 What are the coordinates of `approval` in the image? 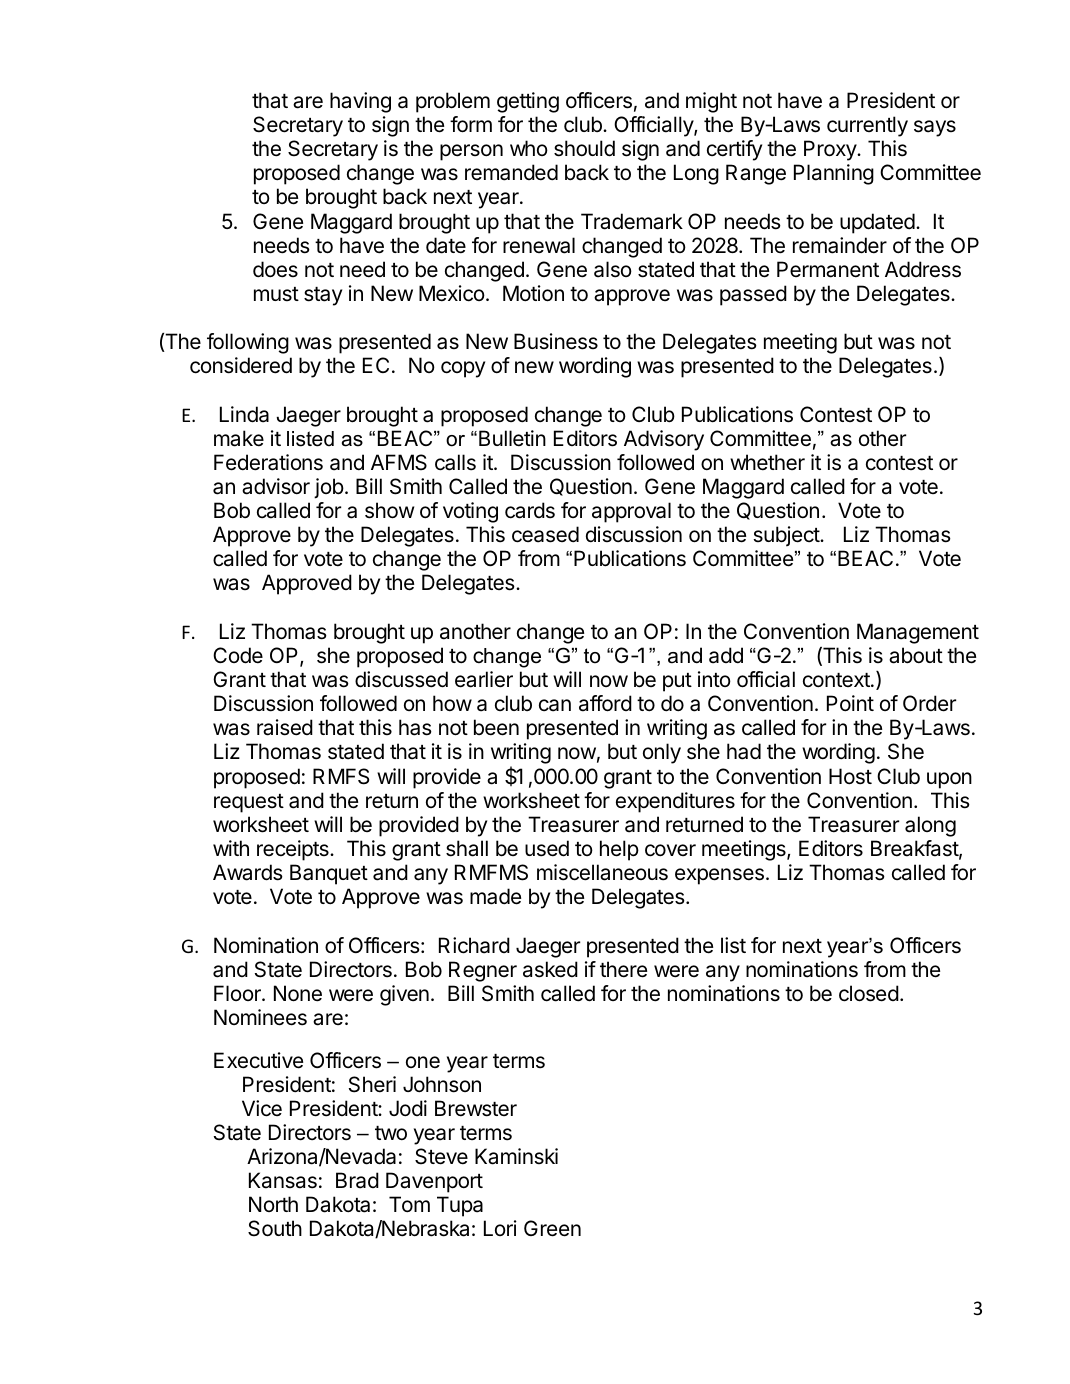 It's located at (631, 512).
